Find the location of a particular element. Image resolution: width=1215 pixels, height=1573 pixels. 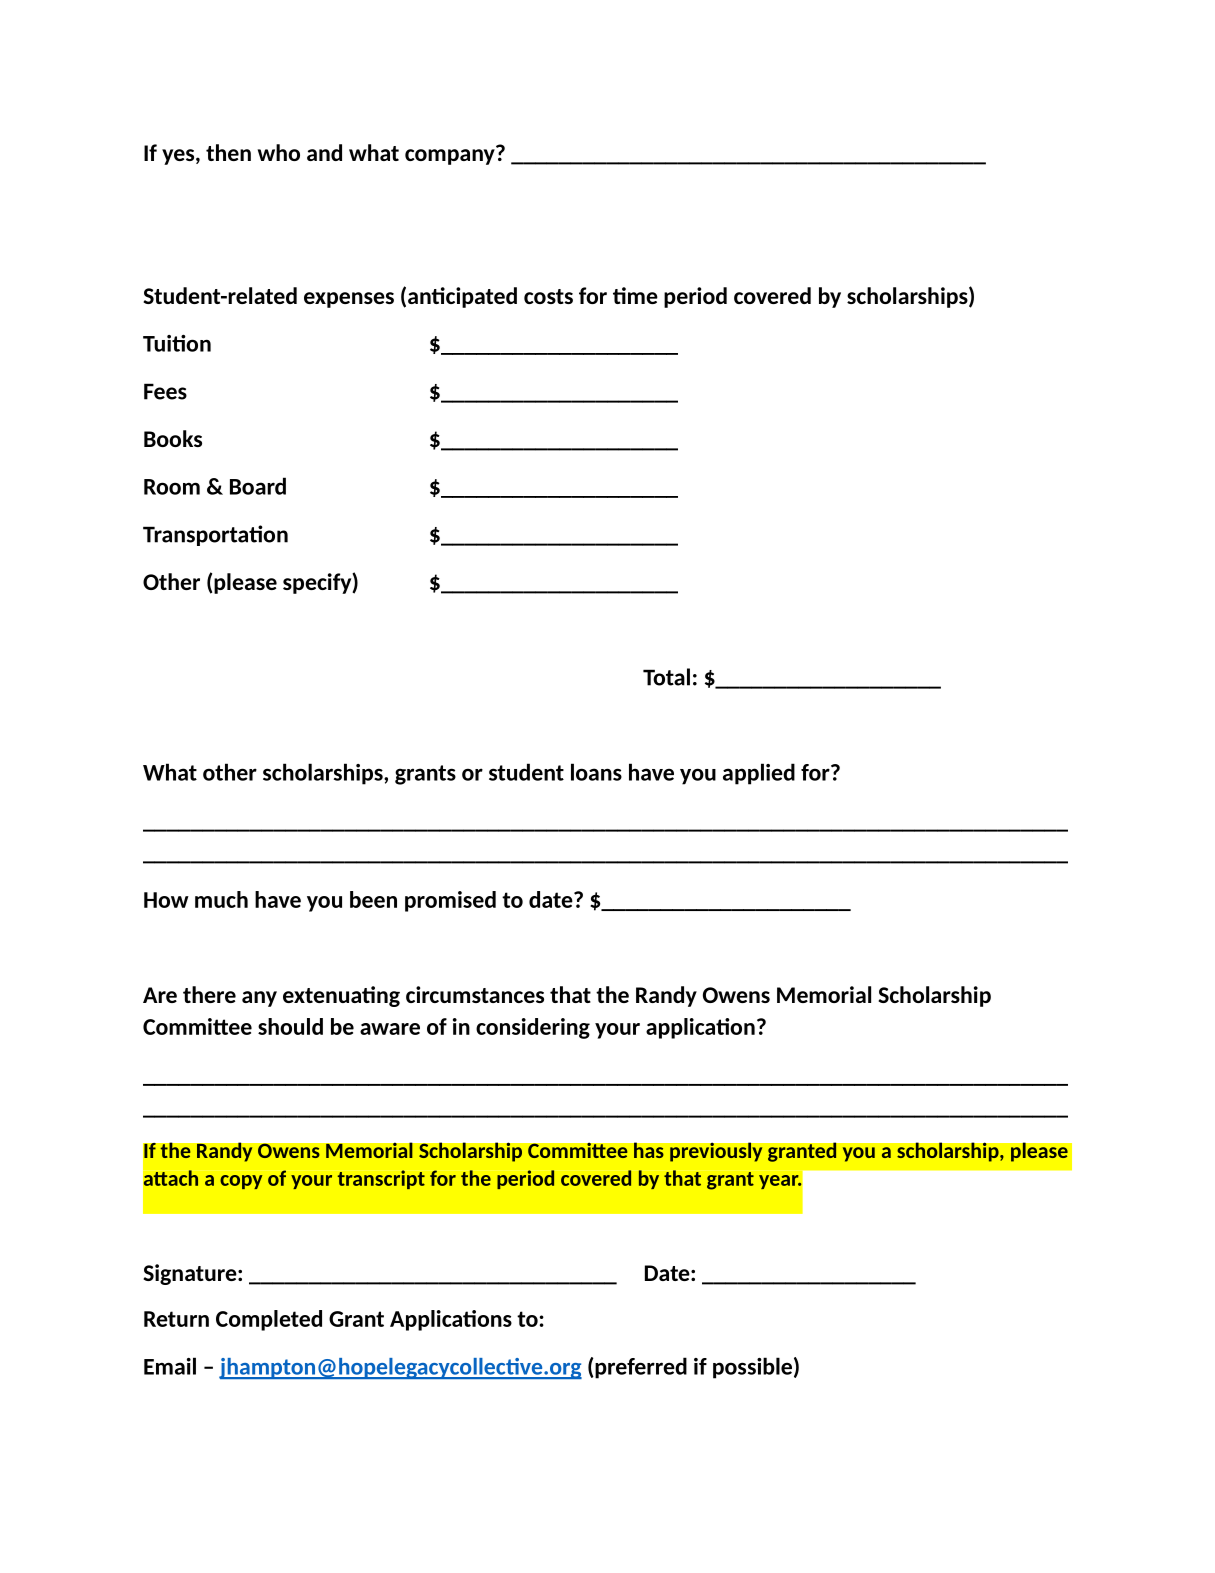

costs is located at coordinates (548, 296).
